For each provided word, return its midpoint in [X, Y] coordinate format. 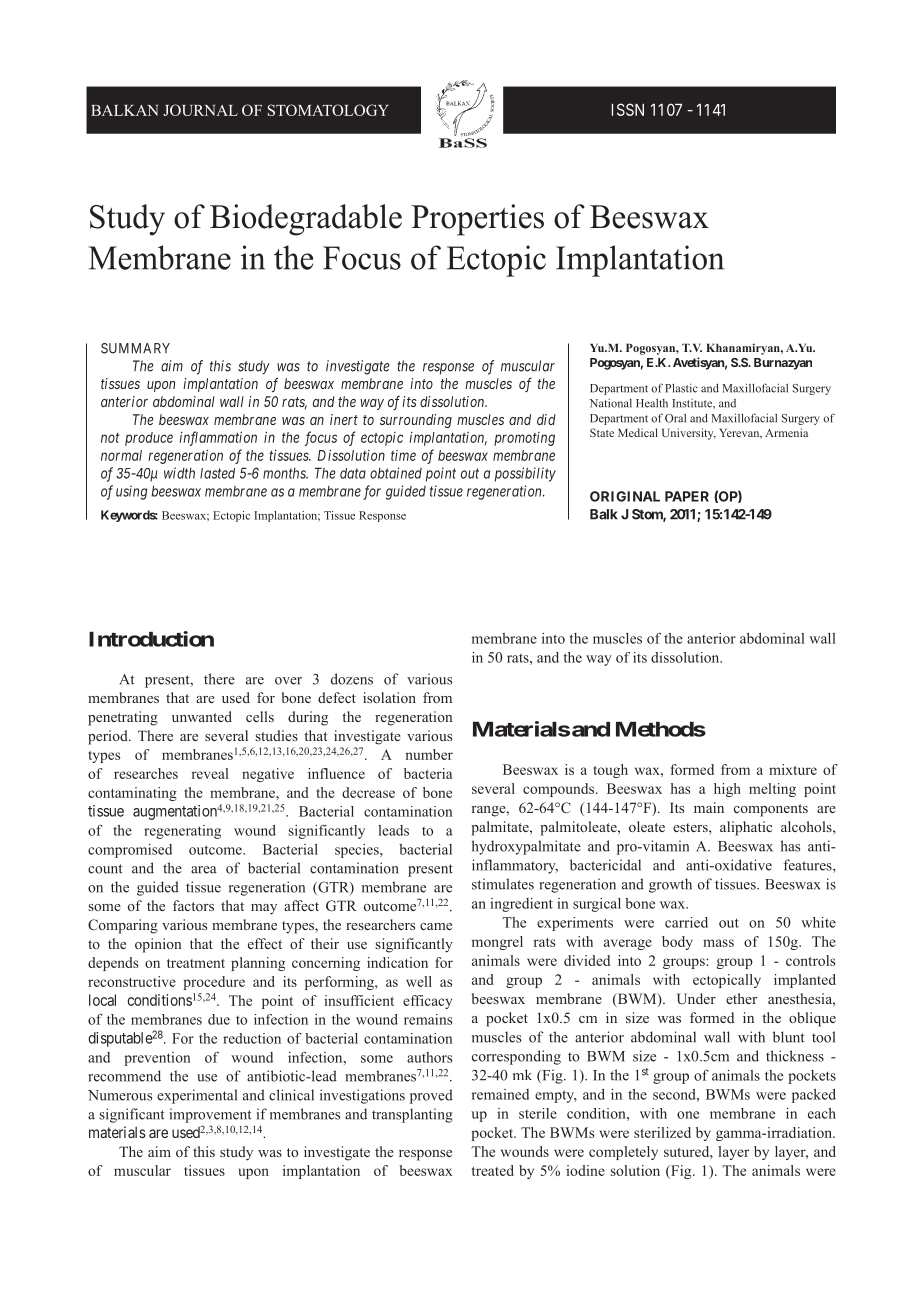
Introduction [151, 639]
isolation [389, 697]
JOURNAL [200, 110]
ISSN [628, 109]
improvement [210, 1115]
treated [493, 1170]
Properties [477, 220]
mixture [793, 769]
